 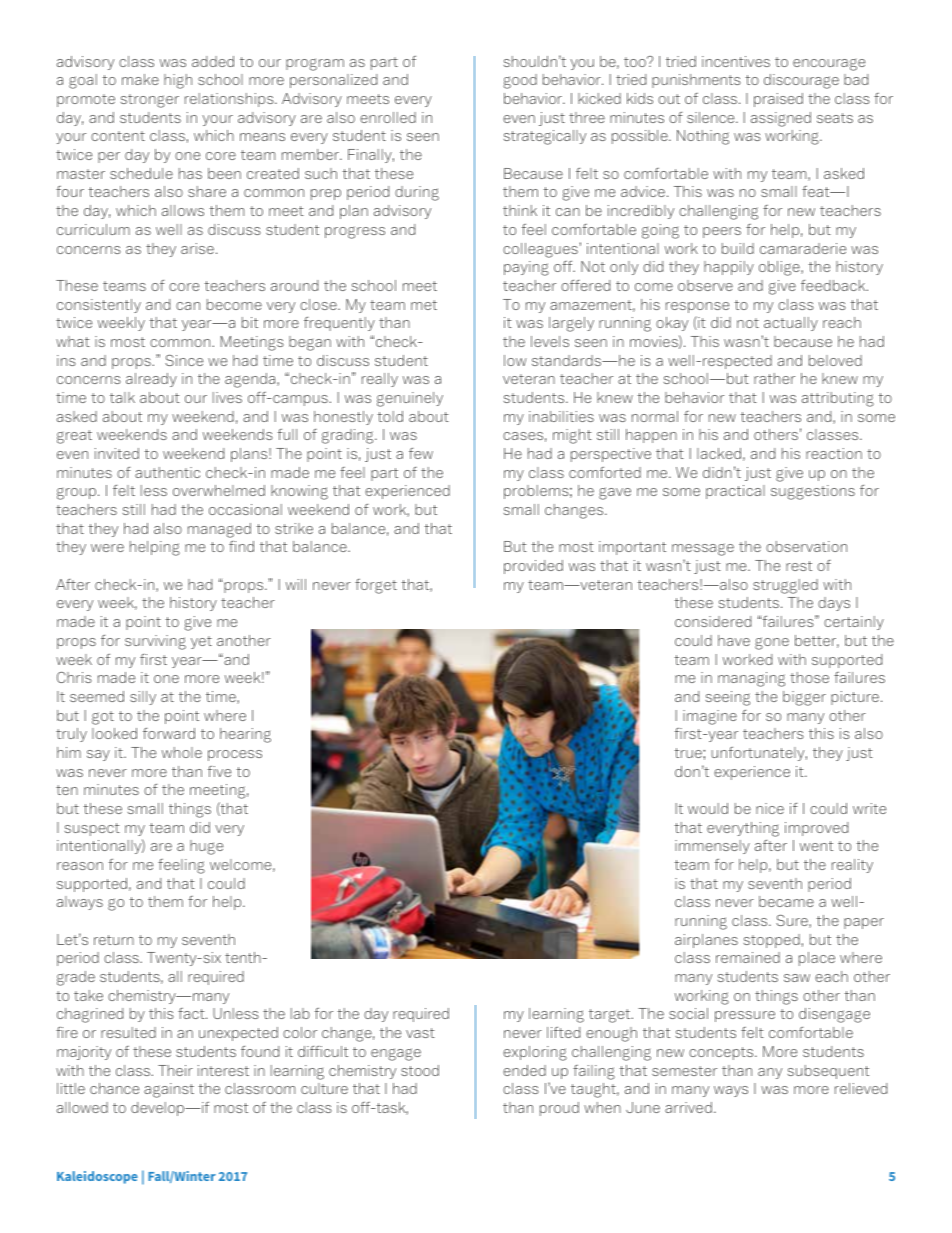 I want to click on huge, so click(x=206, y=847).
